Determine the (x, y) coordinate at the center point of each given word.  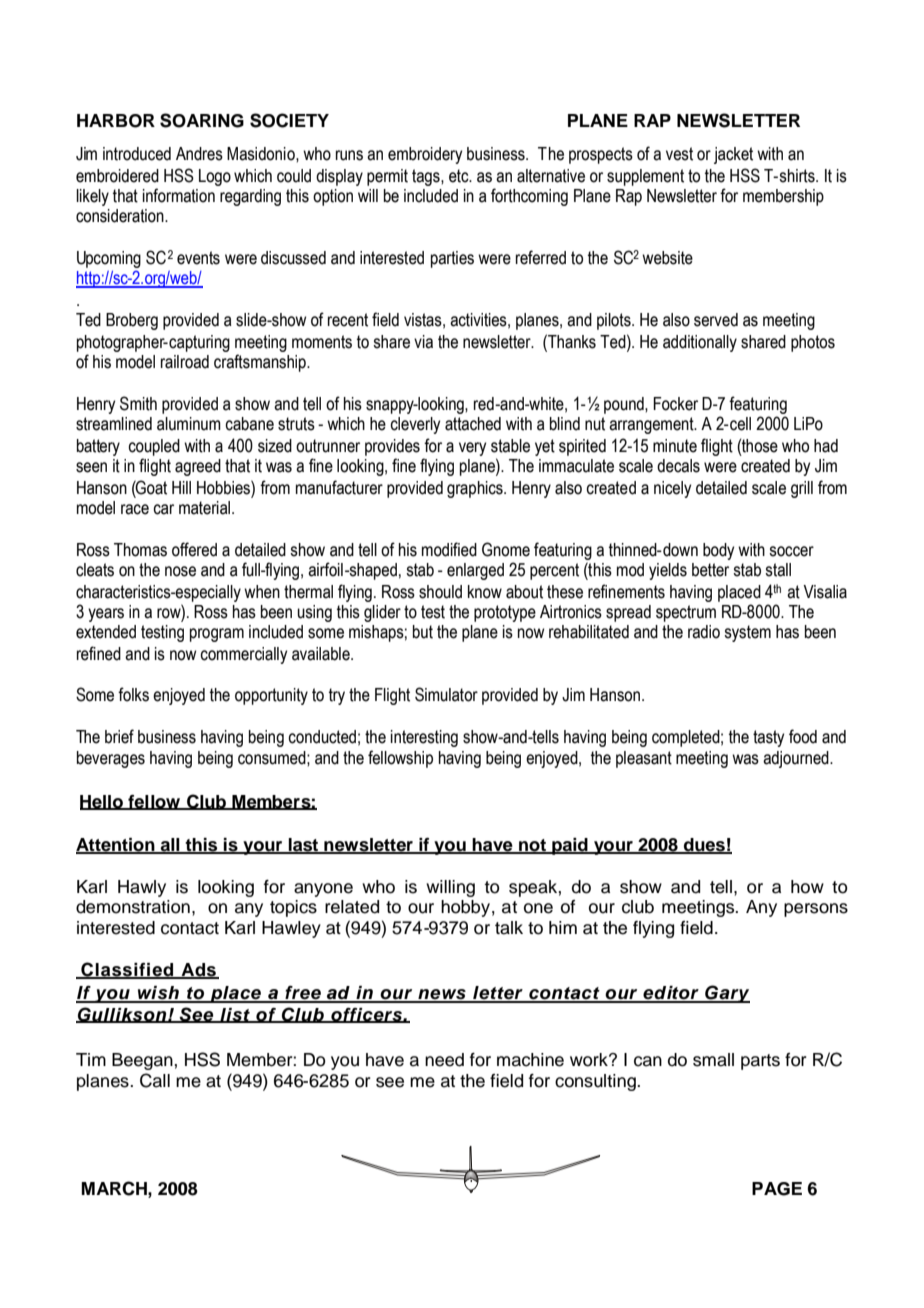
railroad (185, 362)
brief (119, 736)
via (423, 342)
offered (194, 549)
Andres (199, 154)
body (718, 551)
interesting (424, 738)
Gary (726, 994)
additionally (700, 343)
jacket (733, 155)
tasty (768, 738)
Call (155, 1080)
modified (449, 549)
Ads (198, 970)
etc (460, 176)
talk (509, 928)
